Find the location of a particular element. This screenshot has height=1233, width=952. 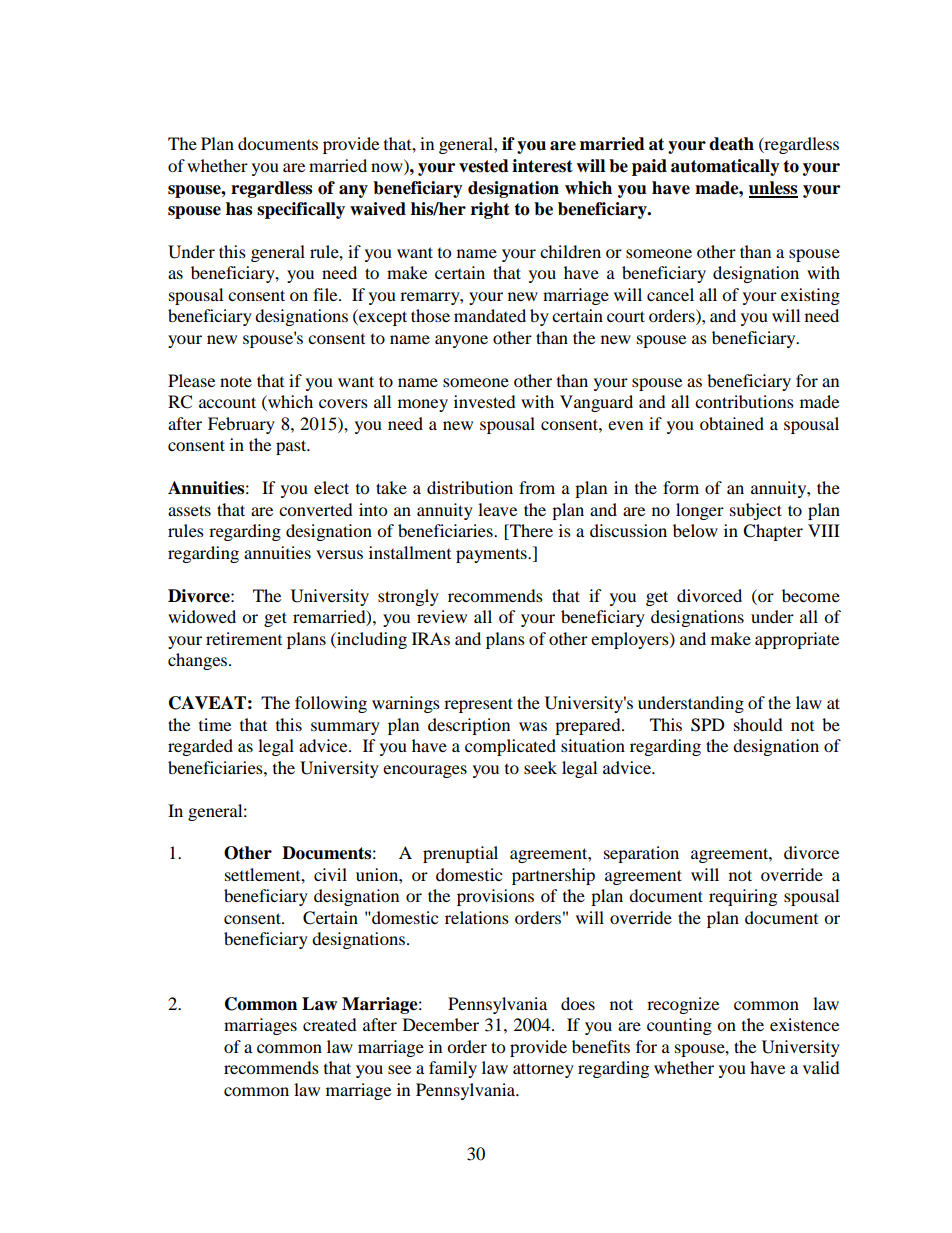

has is located at coordinates (239, 209).
